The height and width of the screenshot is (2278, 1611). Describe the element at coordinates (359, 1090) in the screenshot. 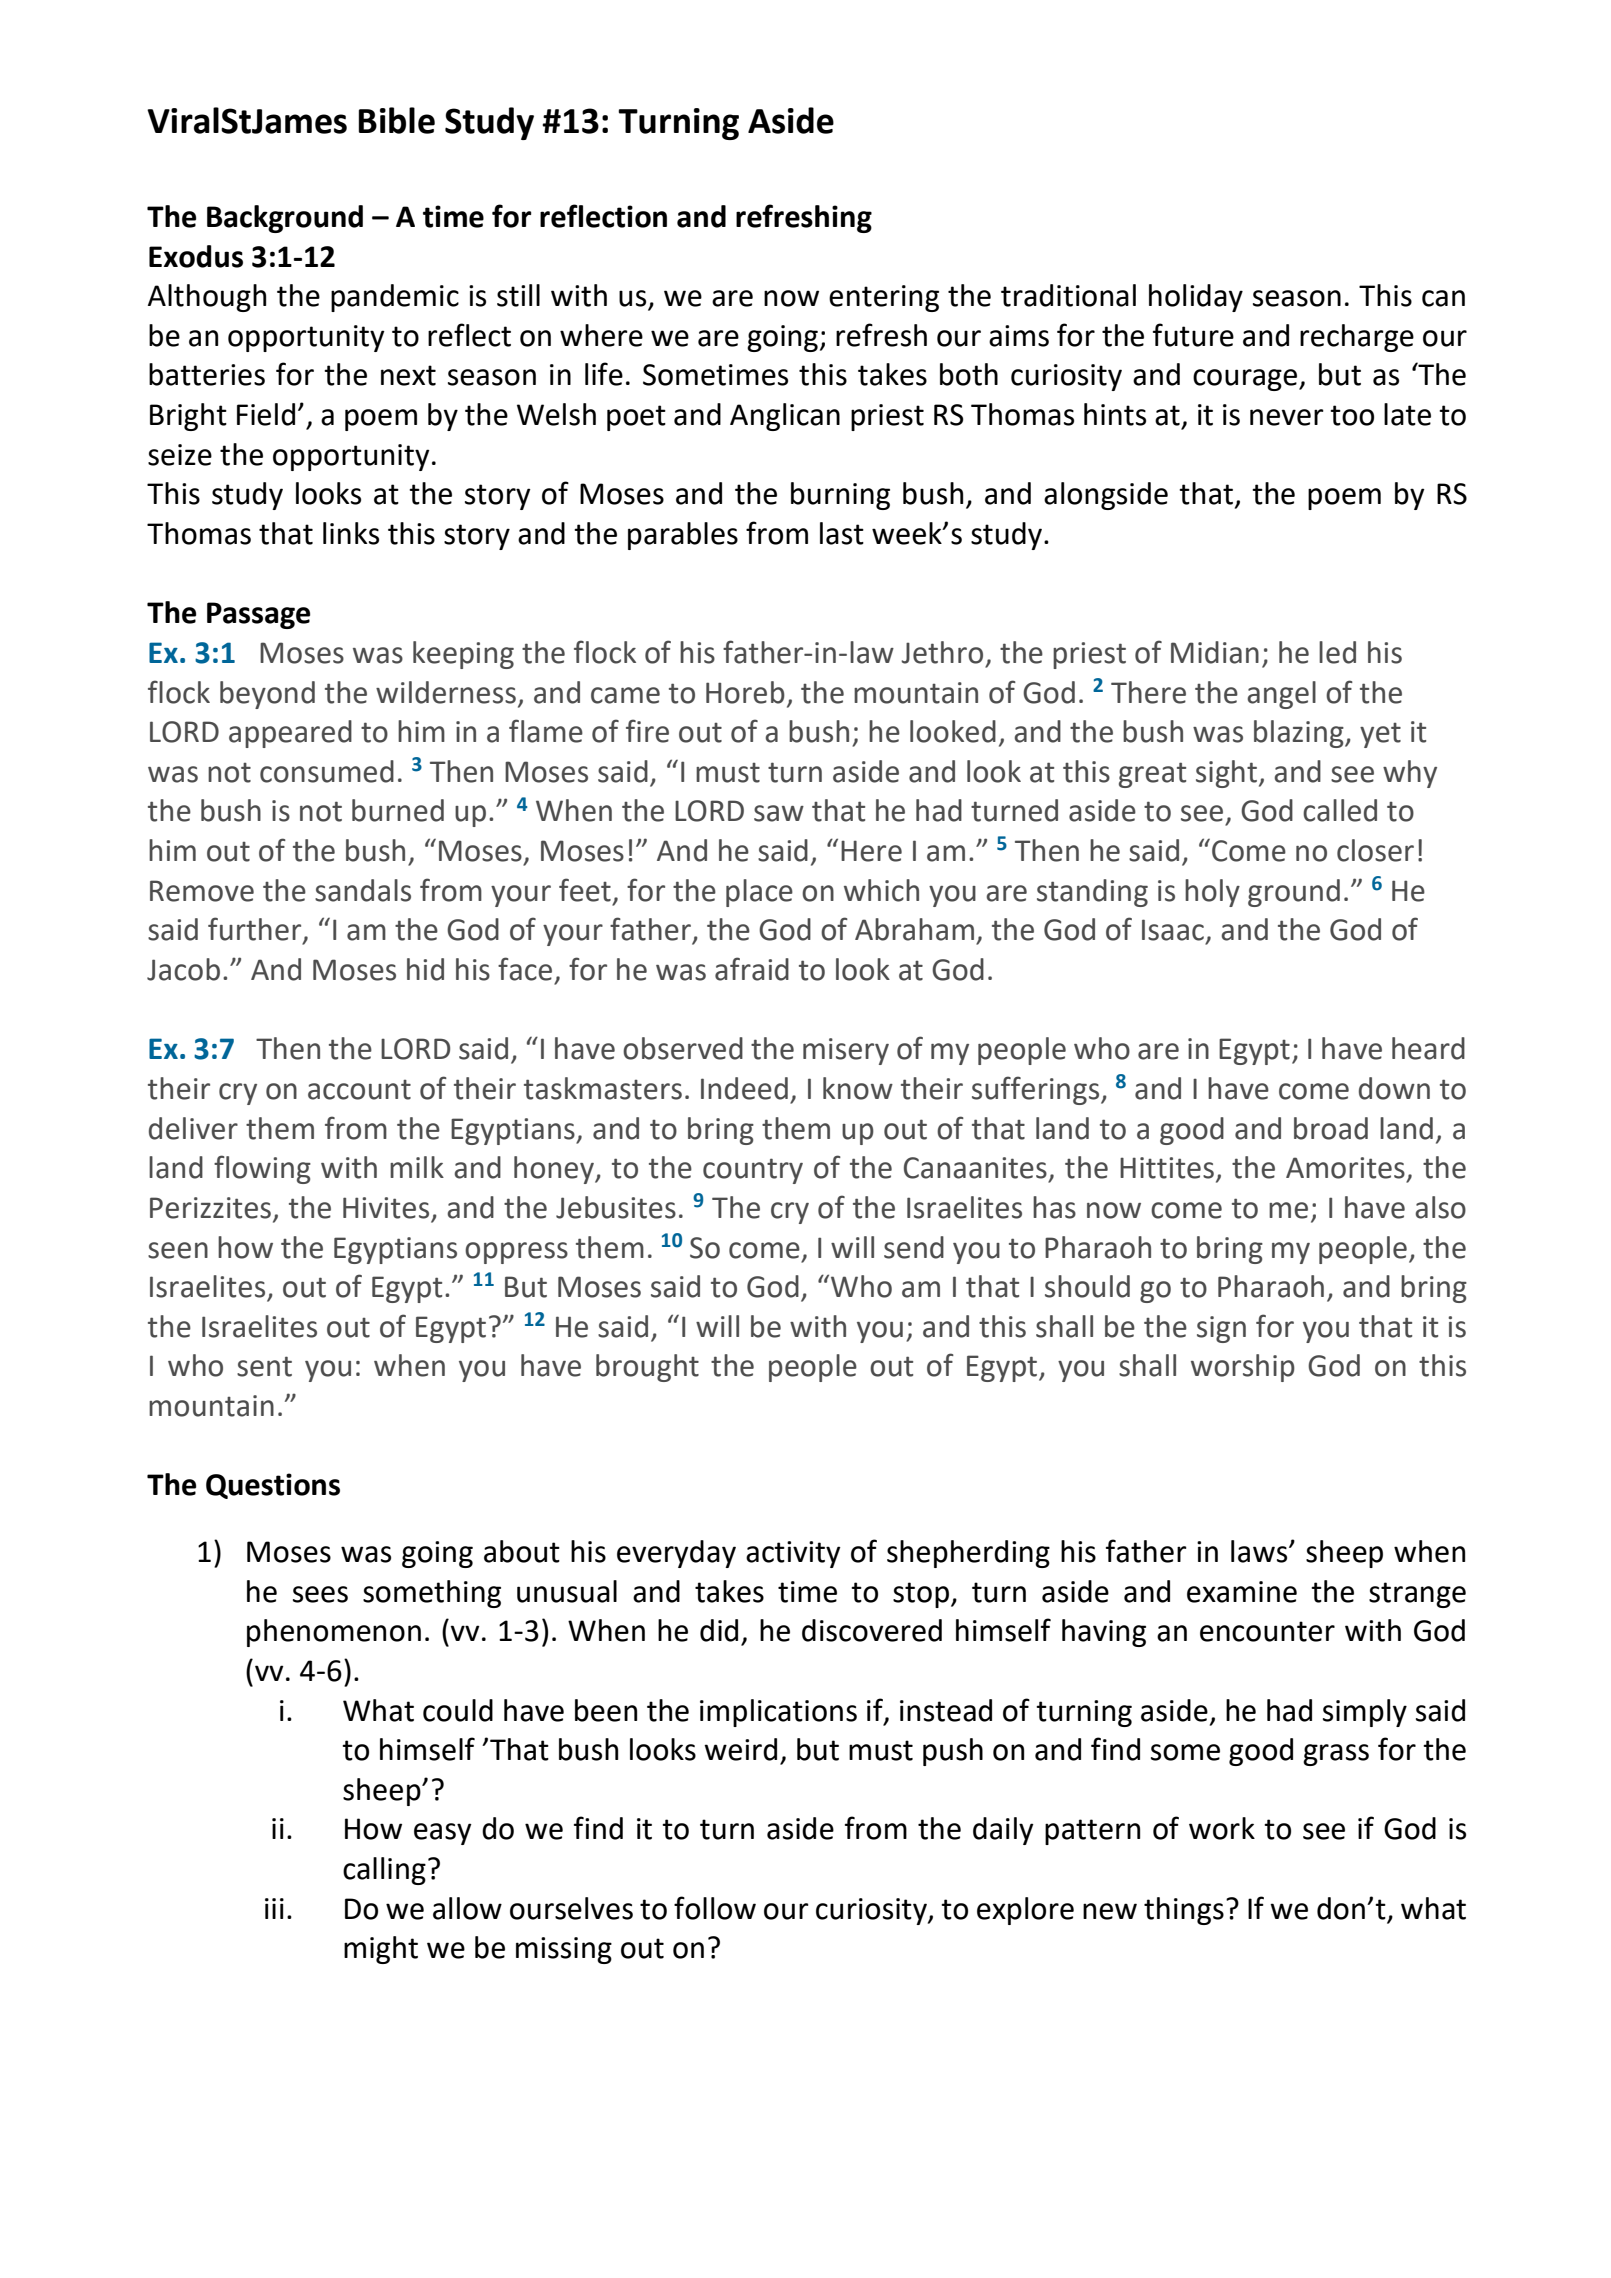

I see `account` at that location.
